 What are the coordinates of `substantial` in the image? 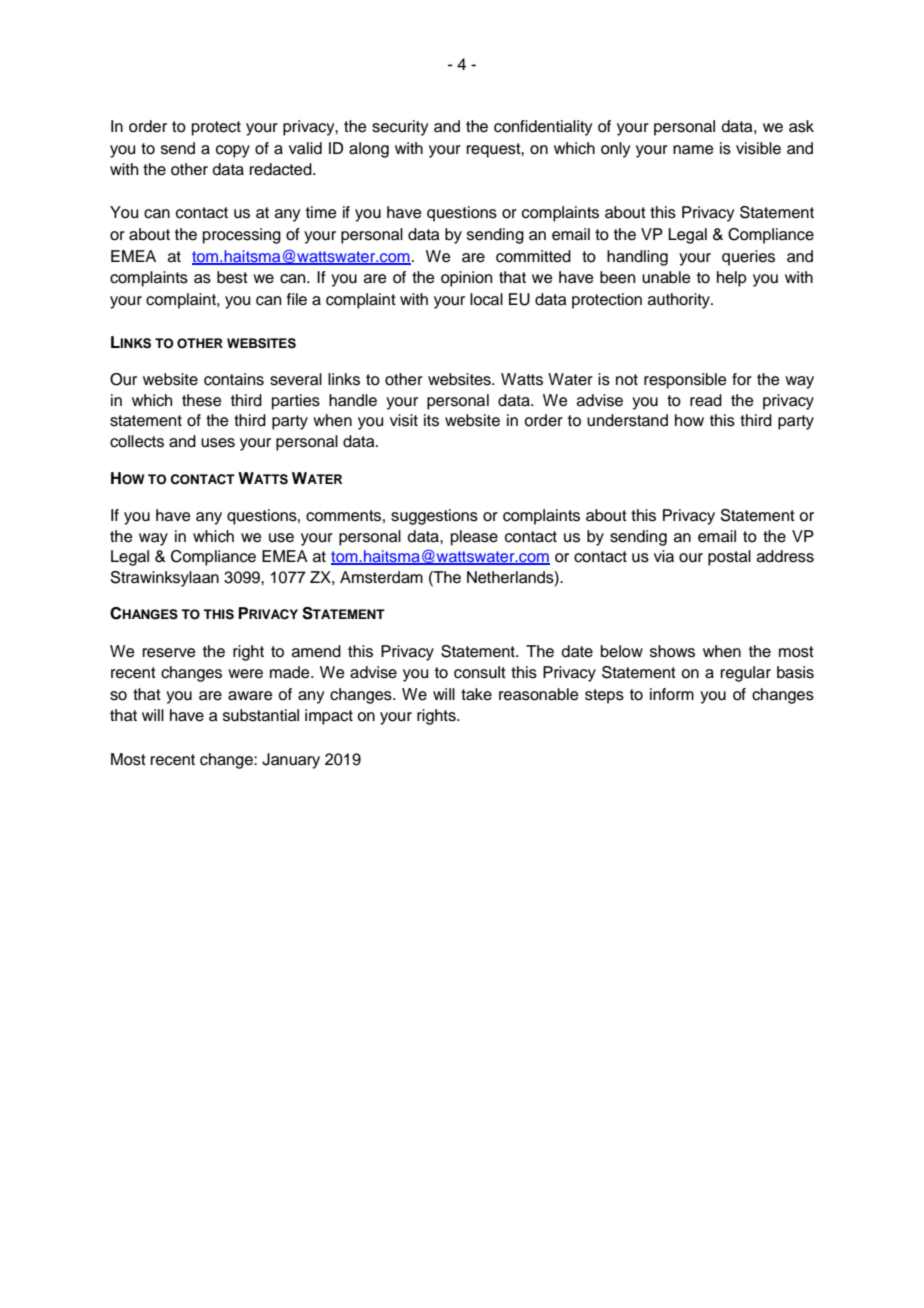 It's located at (261, 715).
